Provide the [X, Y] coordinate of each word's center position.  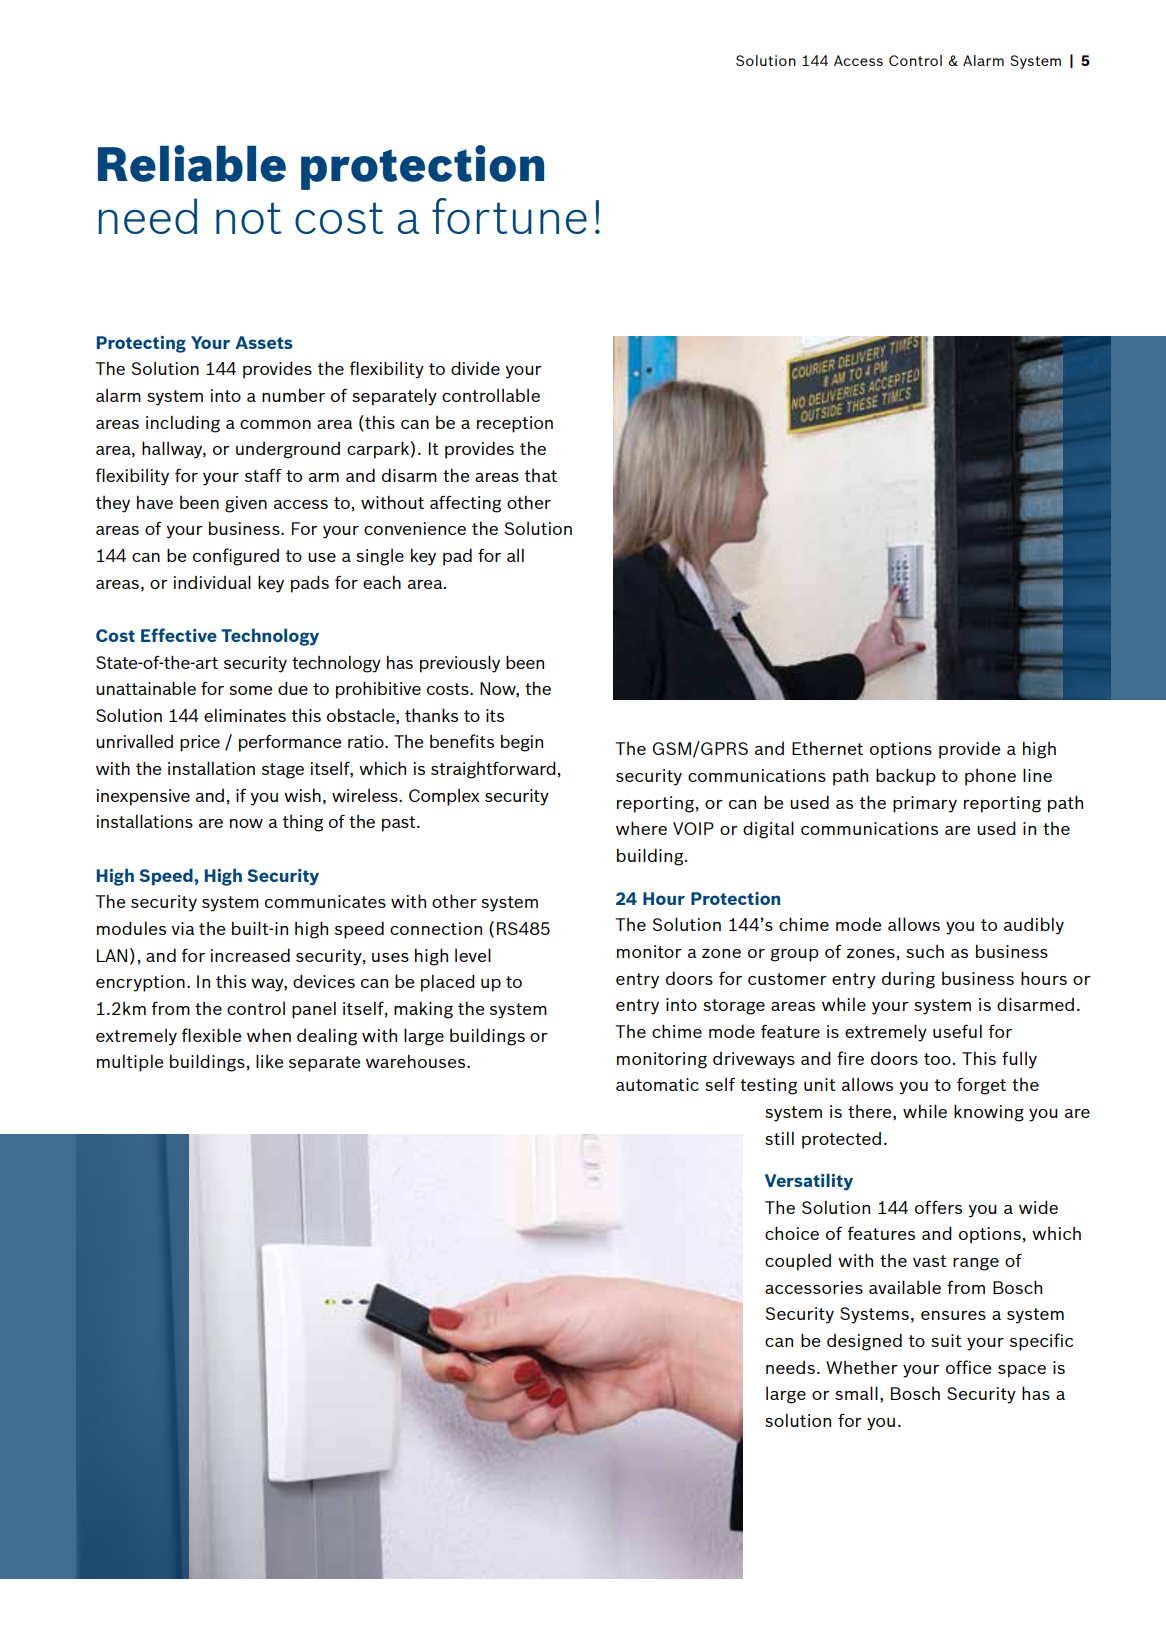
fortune [509, 216]
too [937, 1059]
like [269, 1061]
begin [522, 743]
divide [475, 368]
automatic [657, 1084]
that [541, 475]
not [249, 218]
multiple [130, 1063]
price [200, 743]
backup [906, 777]
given [246, 504]
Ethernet [827, 748]
